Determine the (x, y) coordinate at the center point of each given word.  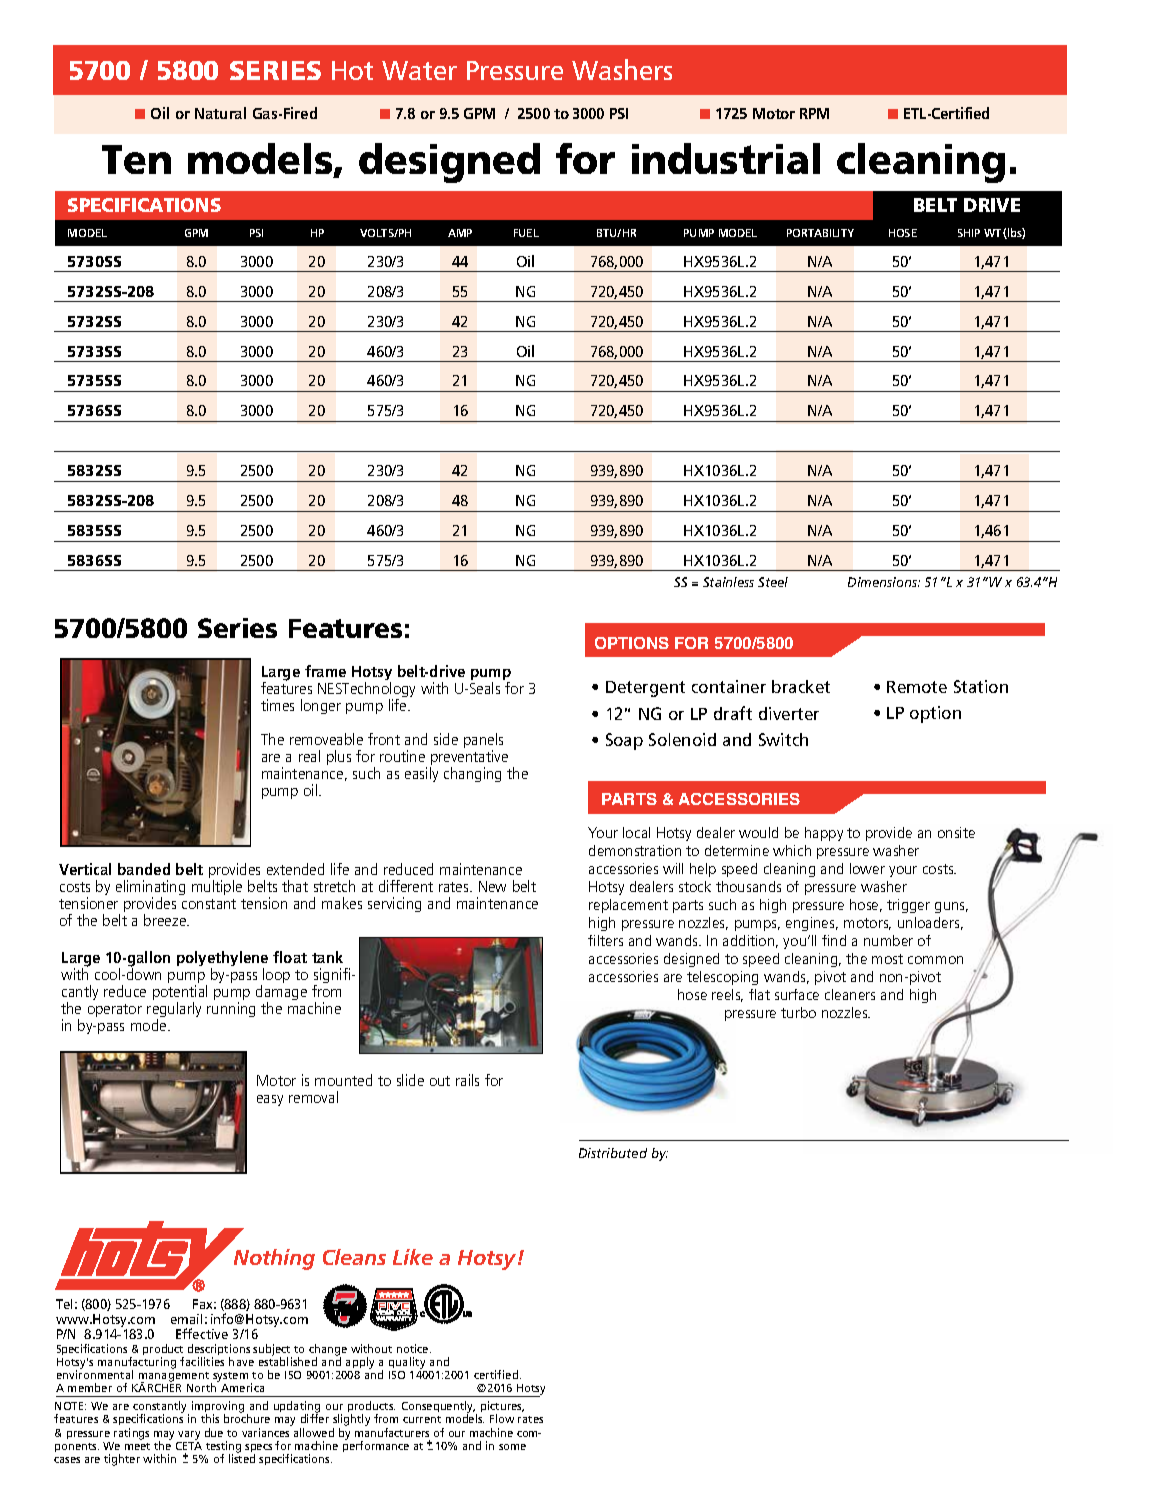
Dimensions (884, 582)
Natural (220, 113)
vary (189, 1435)
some (512, 1447)
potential (180, 994)
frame (325, 671)
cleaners (850, 994)
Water (419, 70)
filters (605, 940)
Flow (502, 1418)
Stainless (728, 582)
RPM (814, 113)
